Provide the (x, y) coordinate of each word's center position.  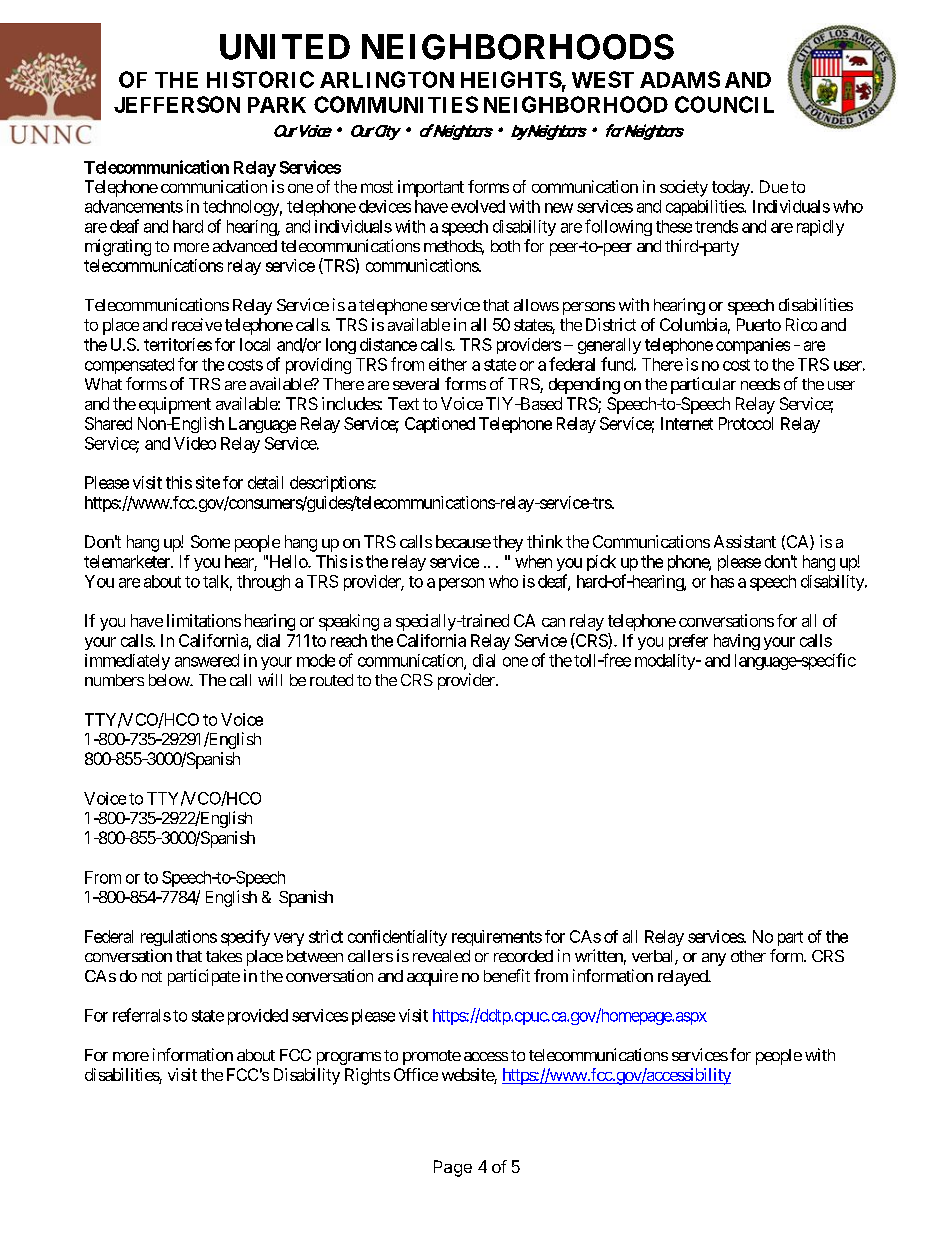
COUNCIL (724, 104)
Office (416, 1074)
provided (258, 1017)
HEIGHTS (511, 79)
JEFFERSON (177, 104)
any (714, 959)
